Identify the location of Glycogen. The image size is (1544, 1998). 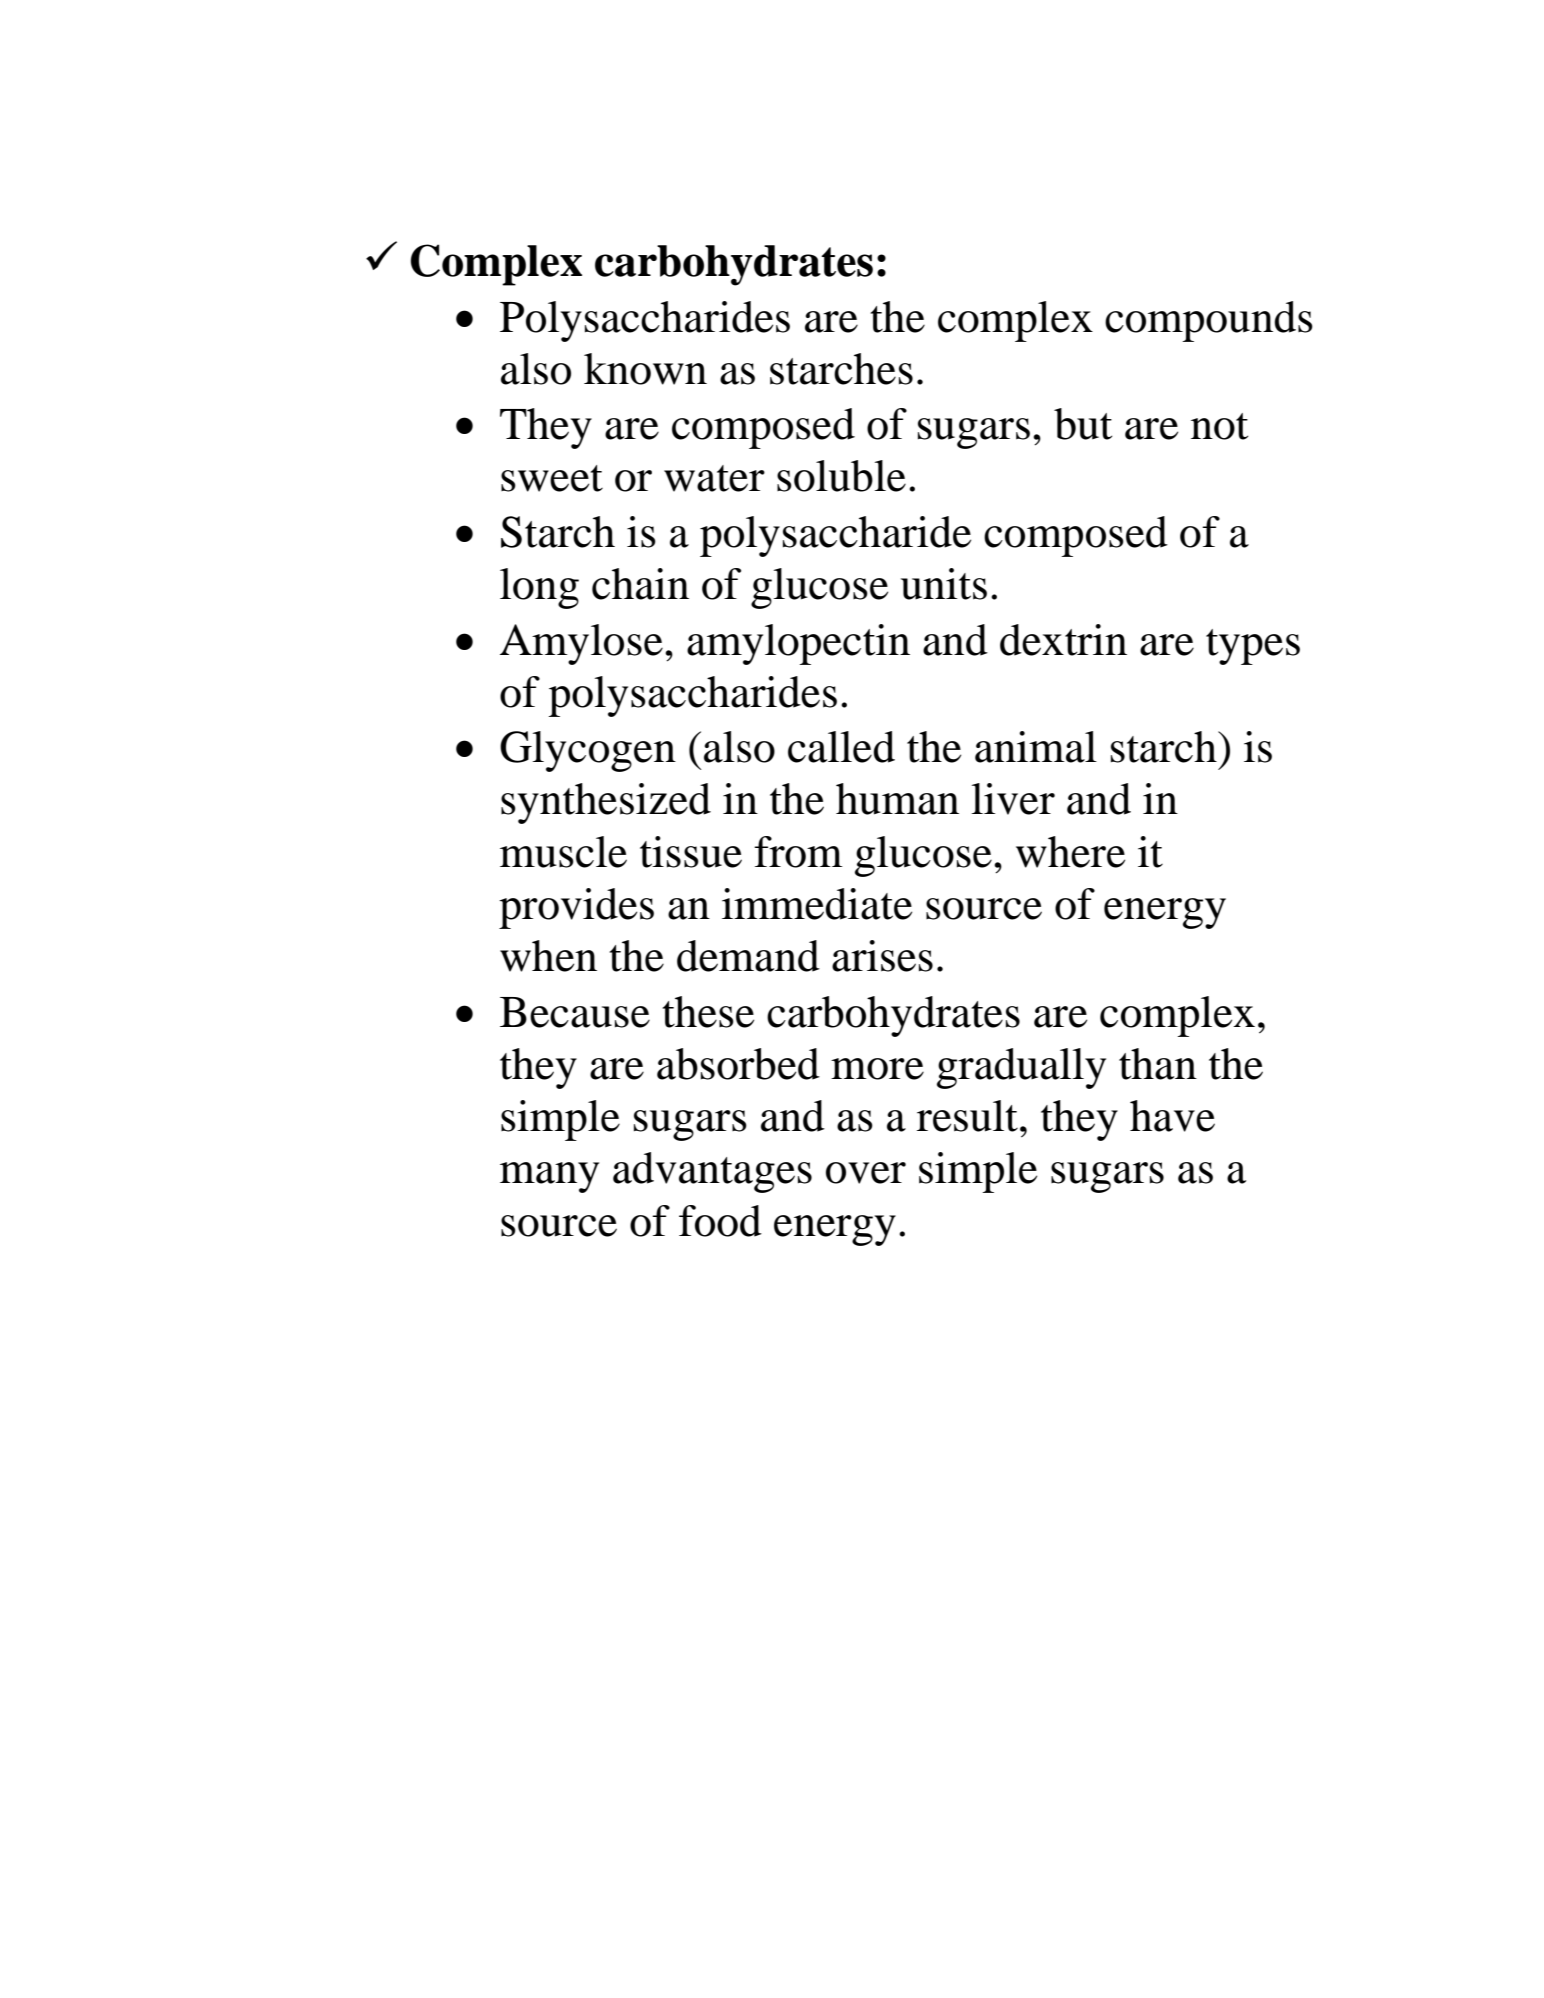
(588, 751).
